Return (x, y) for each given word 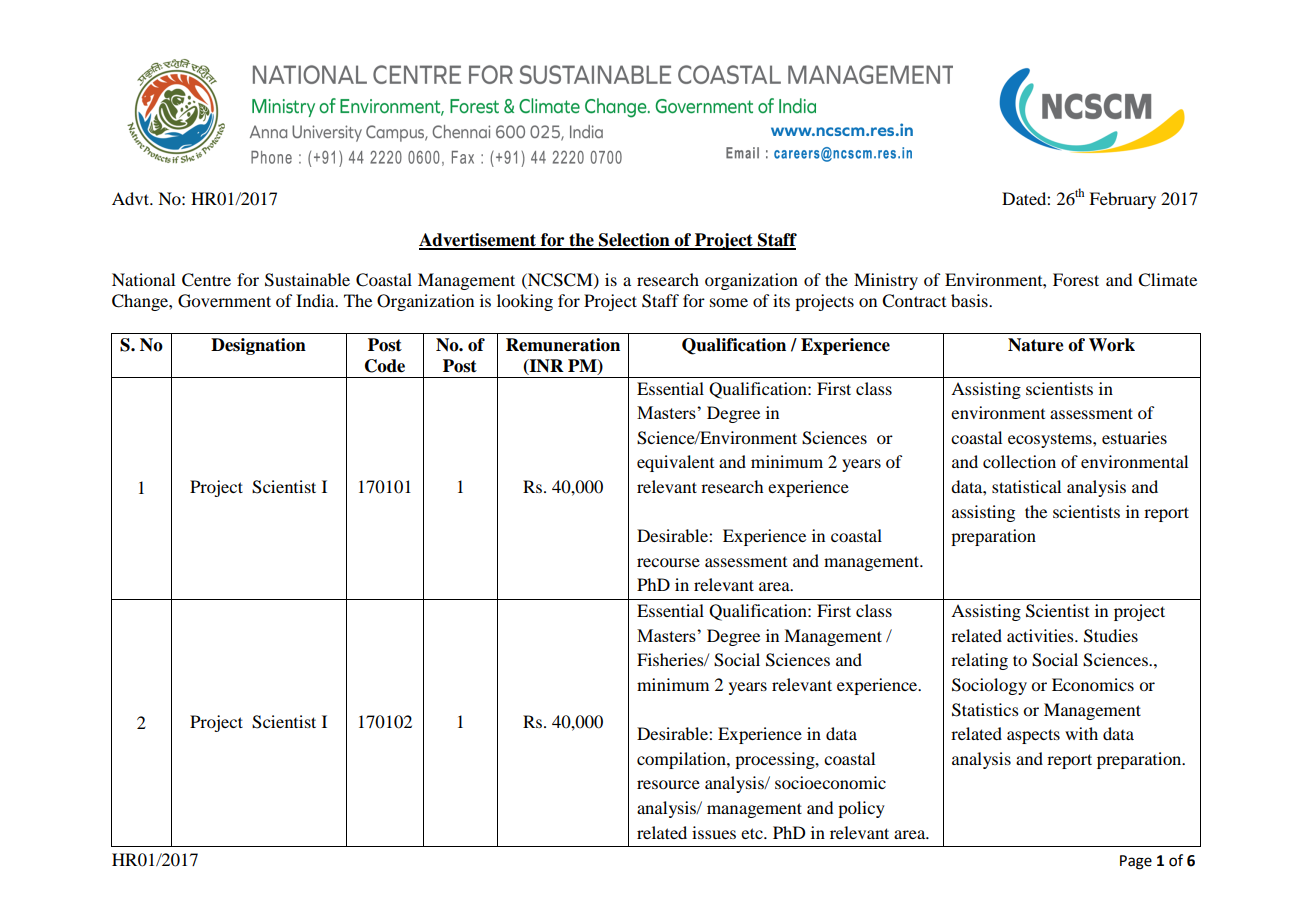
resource (668, 784)
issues (714, 832)
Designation (258, 346)
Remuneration (563, 345)
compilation (682, 760)
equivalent (675, 463)
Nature (1036, 345)
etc (753, 833)
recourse (668, 562)
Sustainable (307, 280)
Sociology (989, 686)
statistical (1026, 486)
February (1122, 200)
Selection (634, 241)
